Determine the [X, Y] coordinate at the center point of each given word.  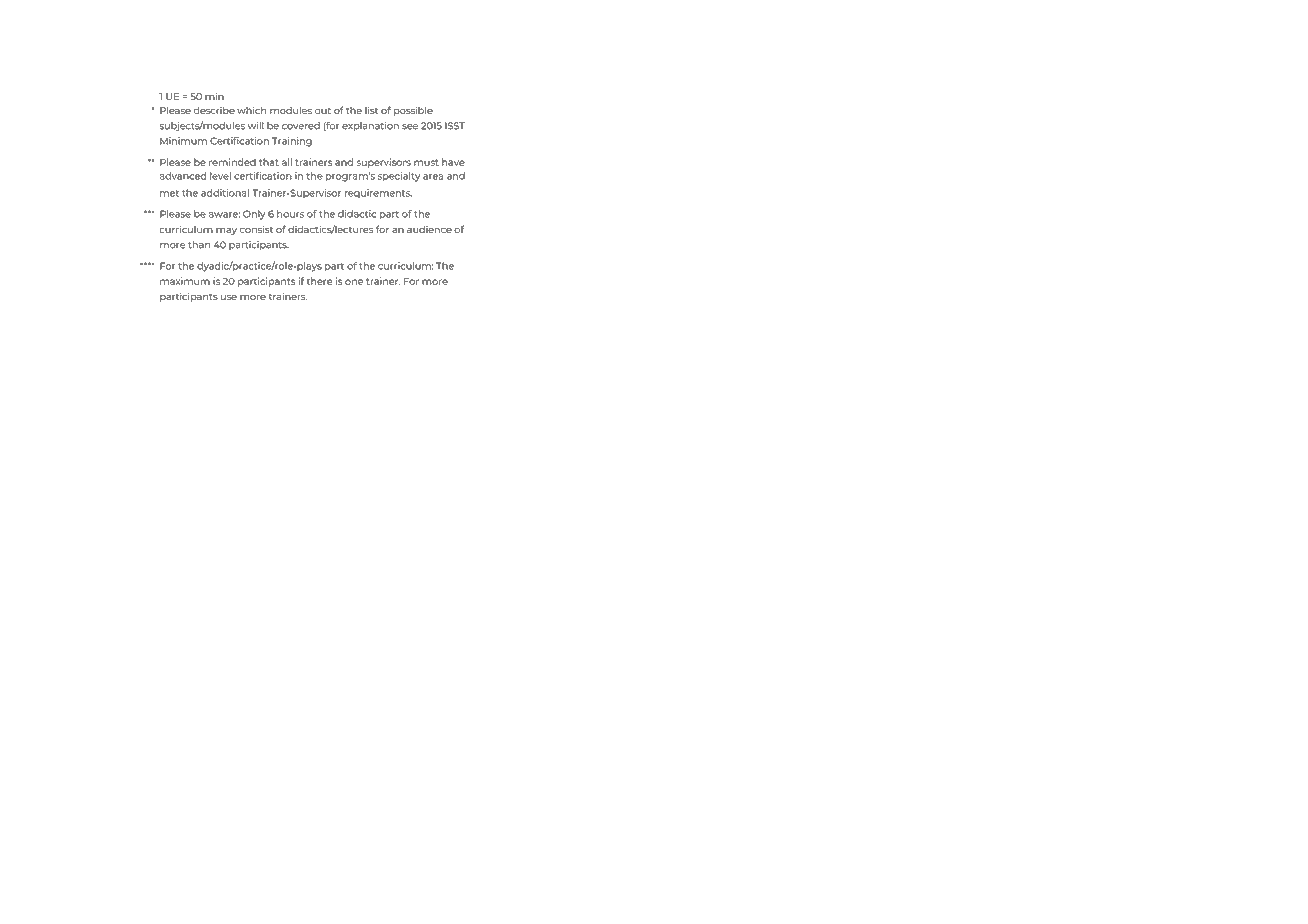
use [229, 297]
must [426, 162]
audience [429, 229]
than [199, 245]
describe [214, 110]
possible [413, 111]
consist [256, 229]
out [323, 111]
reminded [232, 162]
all [287, 162]
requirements [378, 193]
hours [290, 214]
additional [225, 193]
